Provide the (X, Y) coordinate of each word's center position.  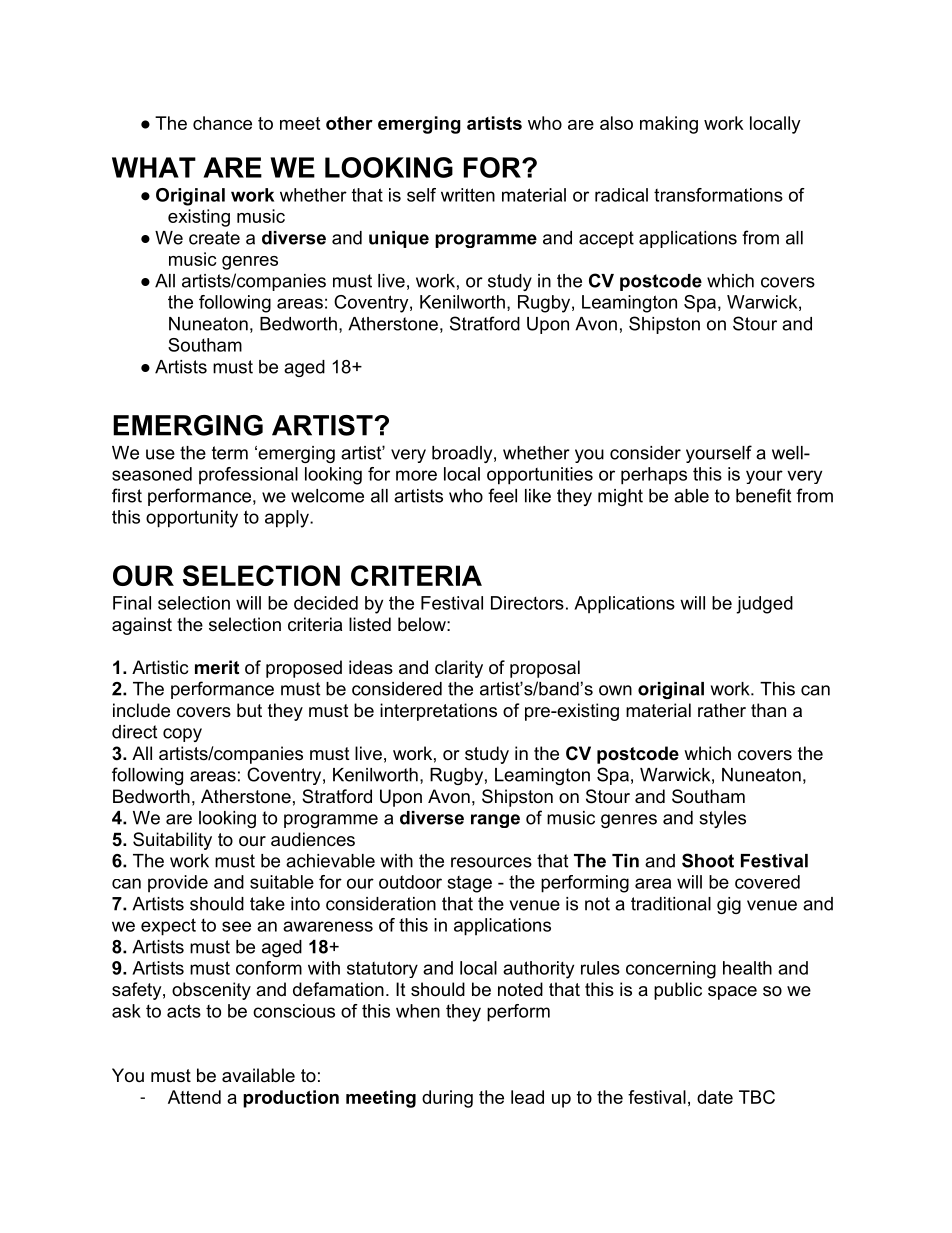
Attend (194, 1097)
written (468, 195)
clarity (459, 669)
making (669, 125)
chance (222, 123)
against (142, 626)
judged (764, 605)
